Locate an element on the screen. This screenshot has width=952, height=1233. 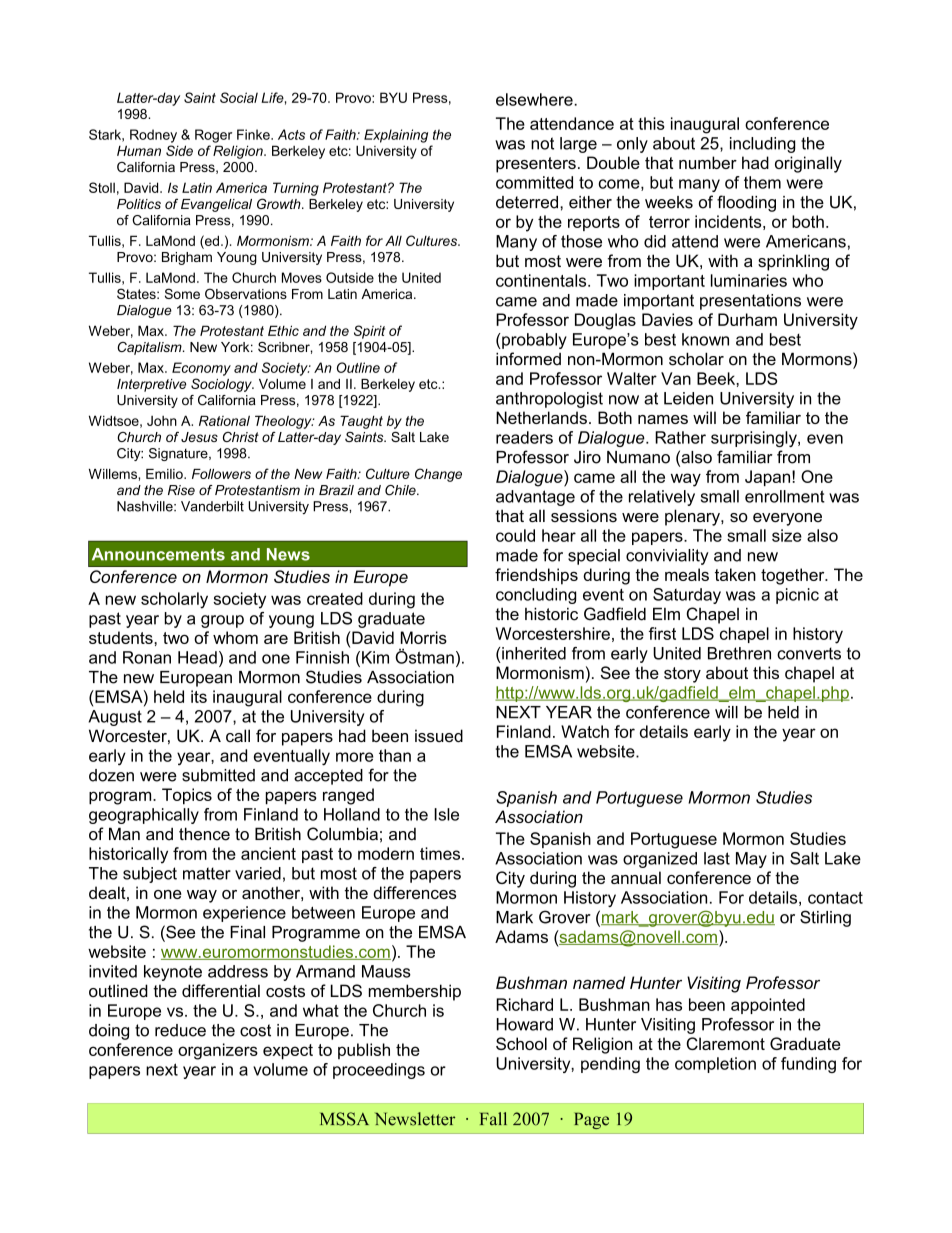
Explaining is located at coordinates (396, 136).
